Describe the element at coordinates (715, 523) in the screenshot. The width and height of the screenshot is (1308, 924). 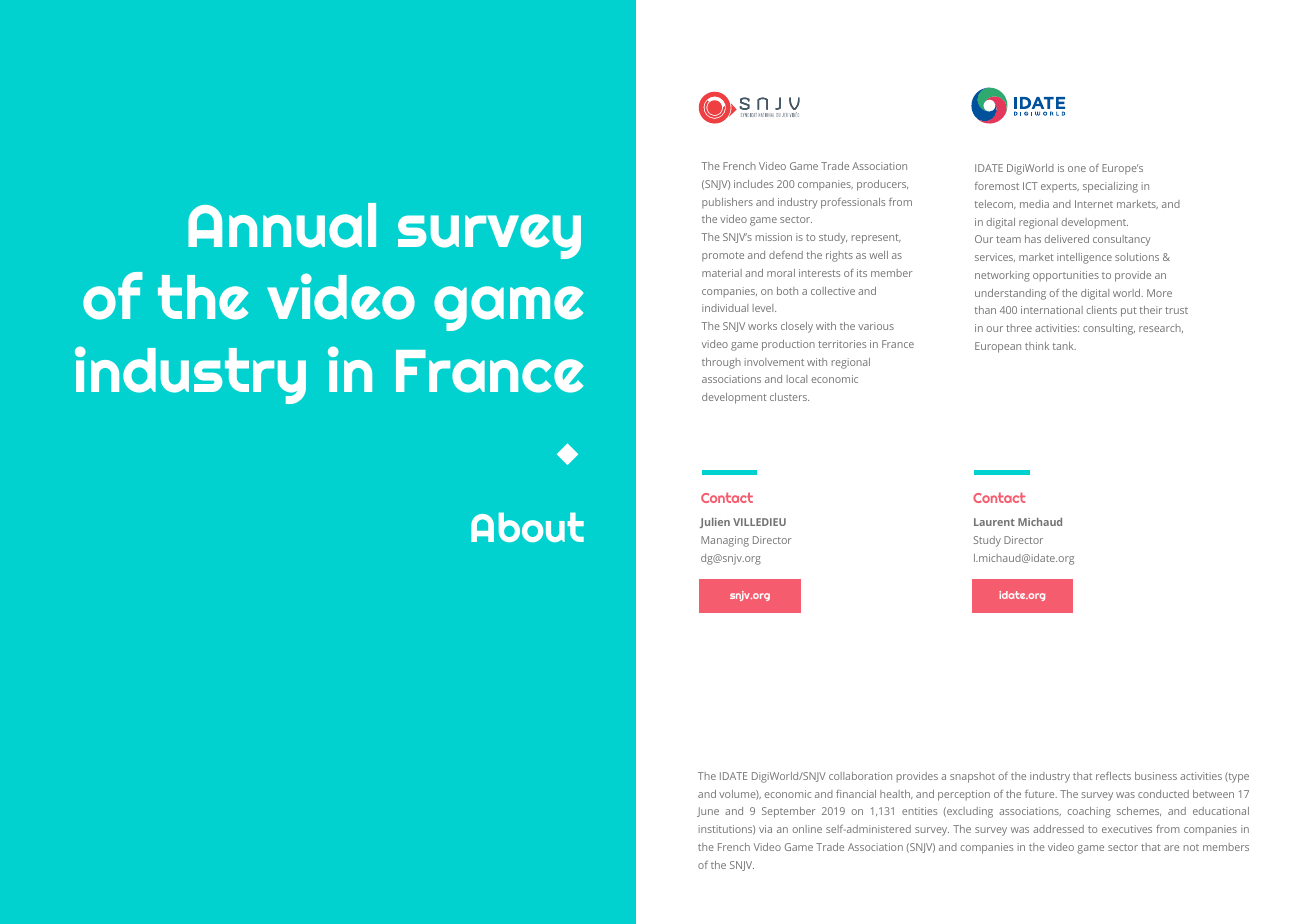
I see `Julien` at that location.
